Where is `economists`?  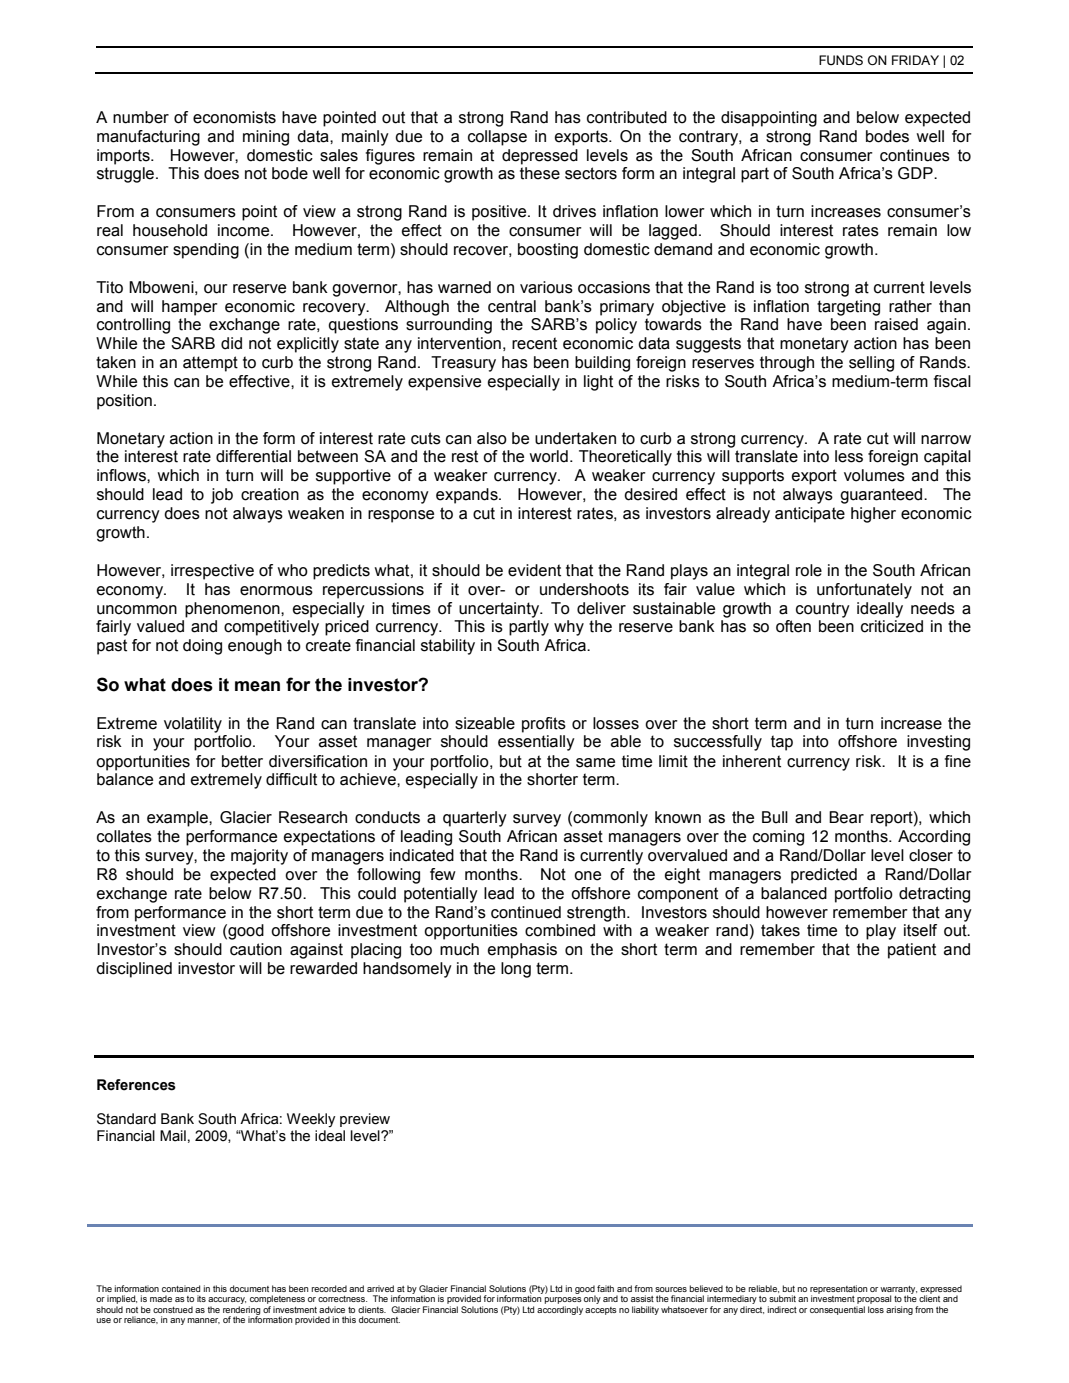 economists is located at coordinates (234, 117).
